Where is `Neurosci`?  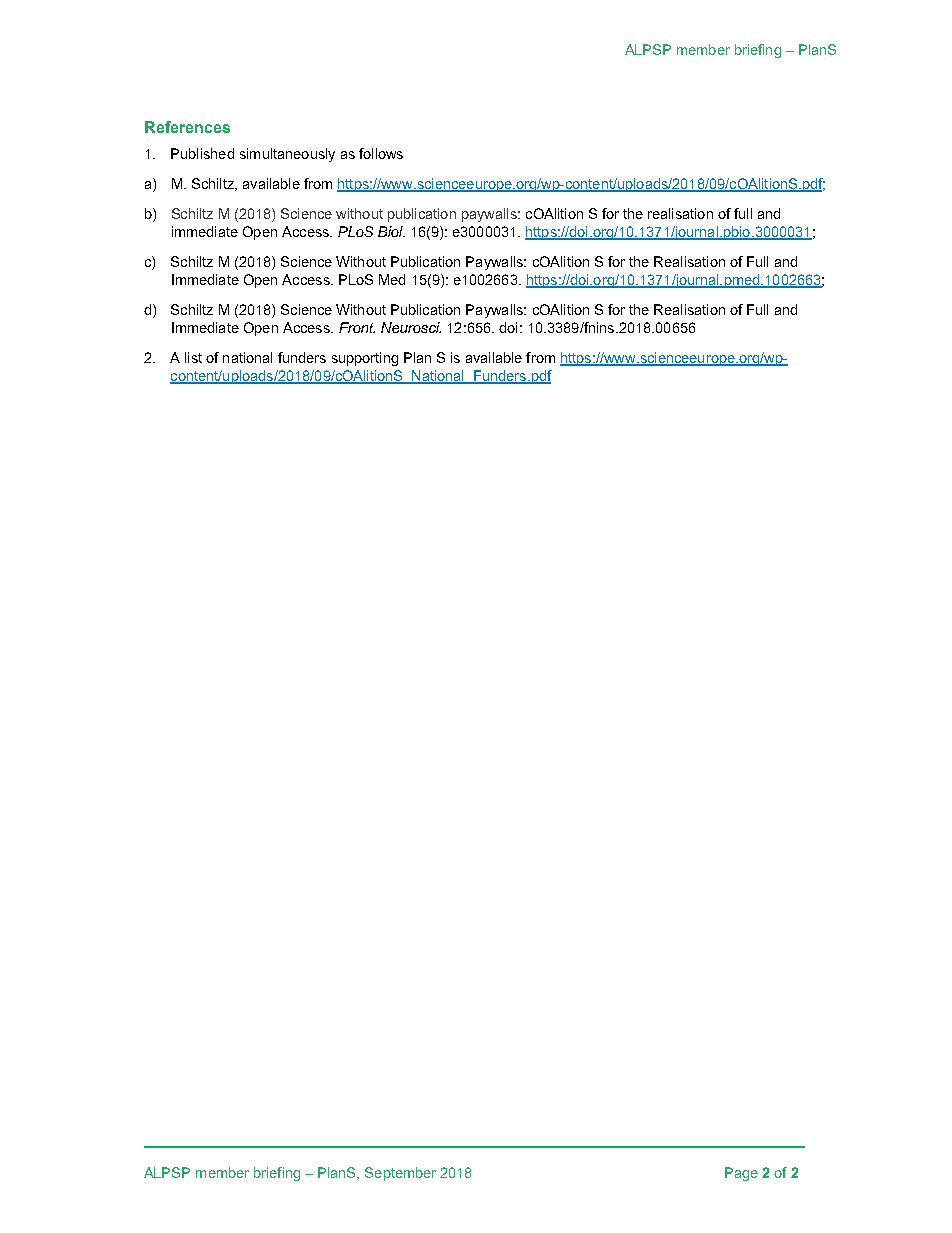 Neurosci is located at coordinates (411, 327).
